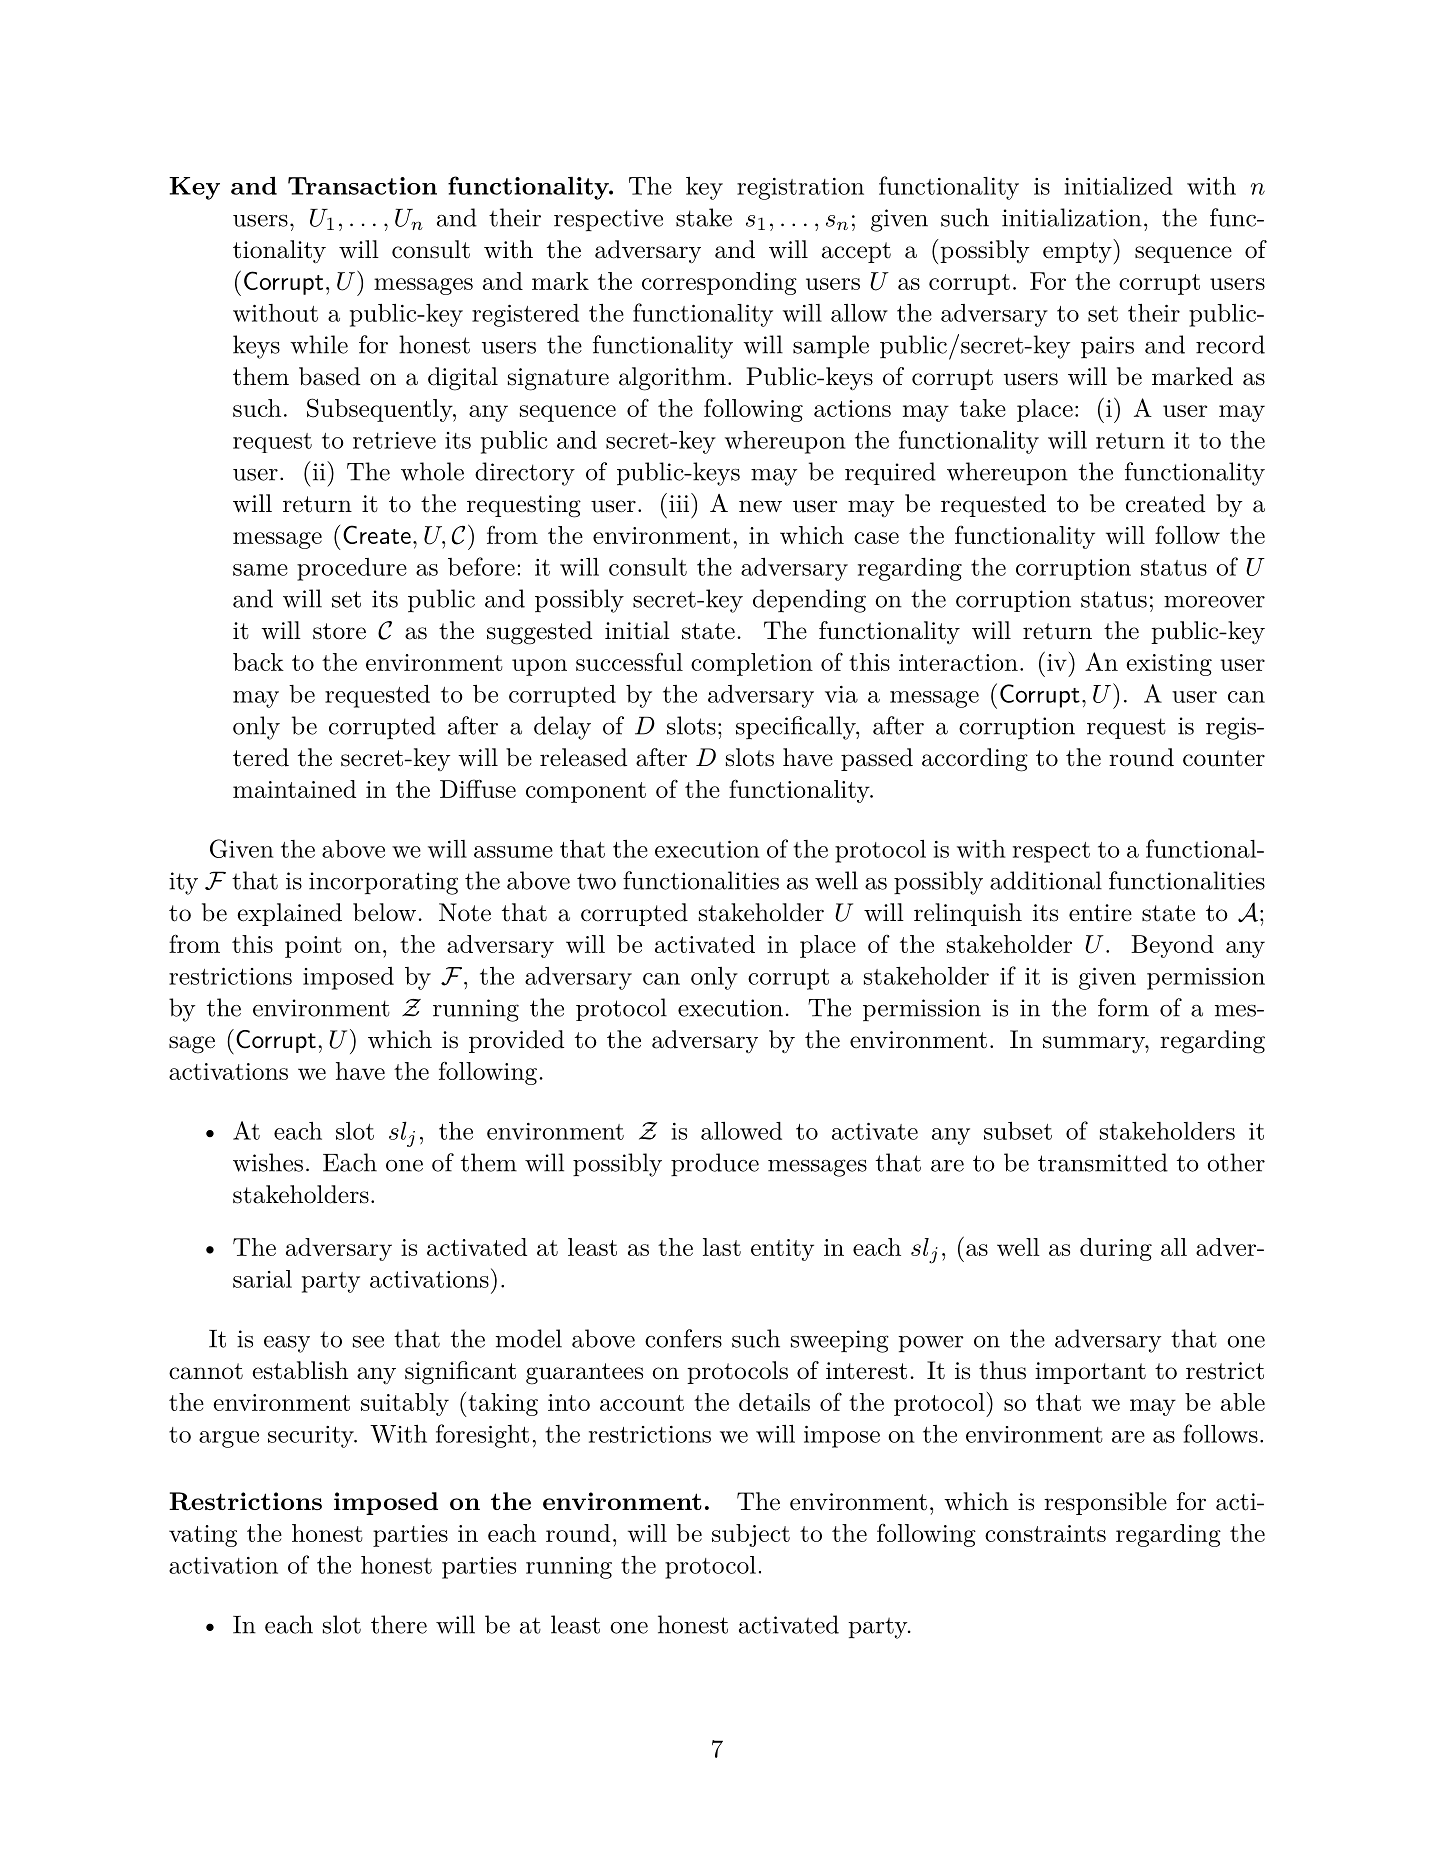 The image size is (1434, 1856). What do you see at coordinates (339, 631) in the screenshot?
I see `store` at bounding box center [339, 631].
